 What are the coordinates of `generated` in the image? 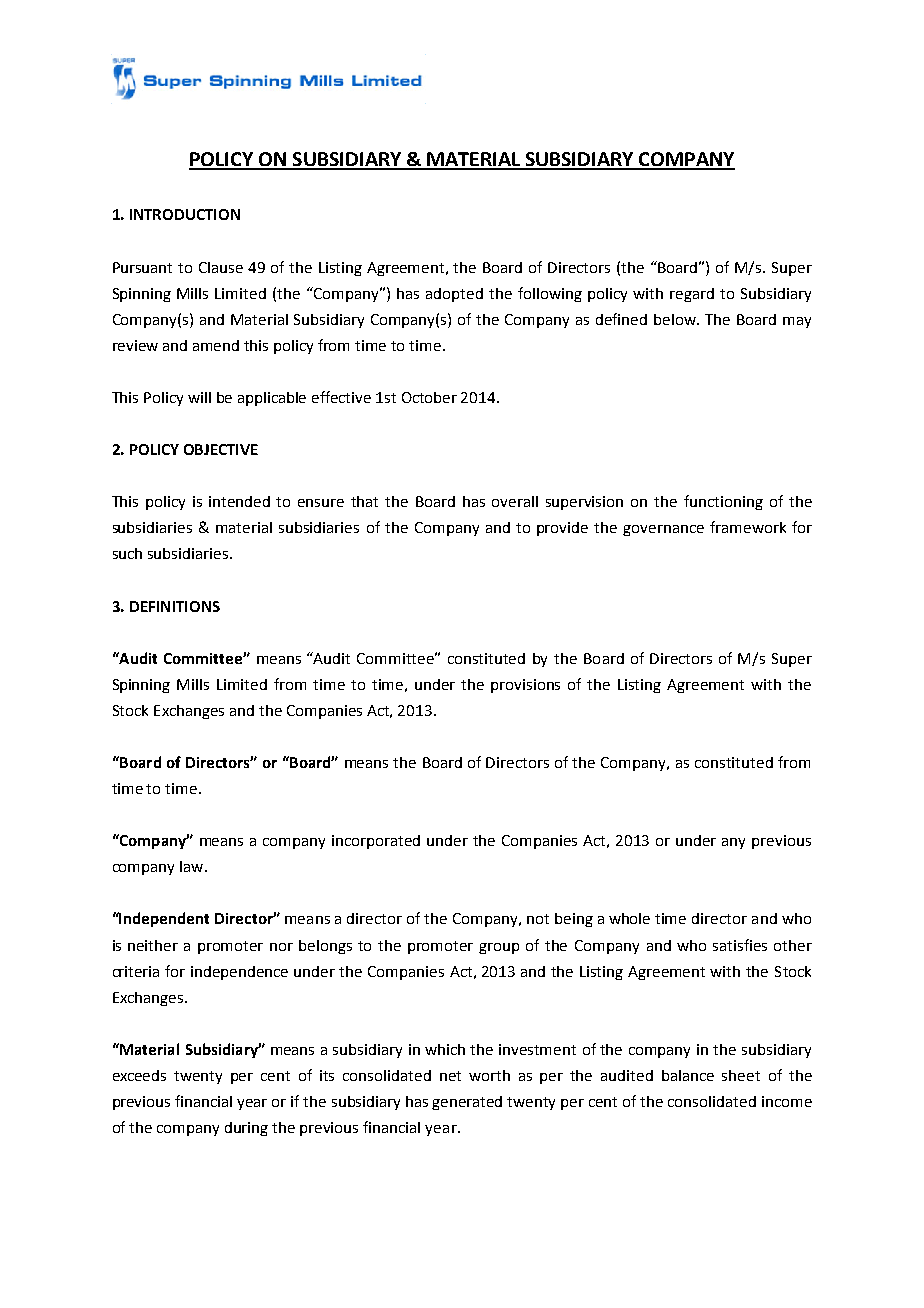 It's located at (467, 1103).
